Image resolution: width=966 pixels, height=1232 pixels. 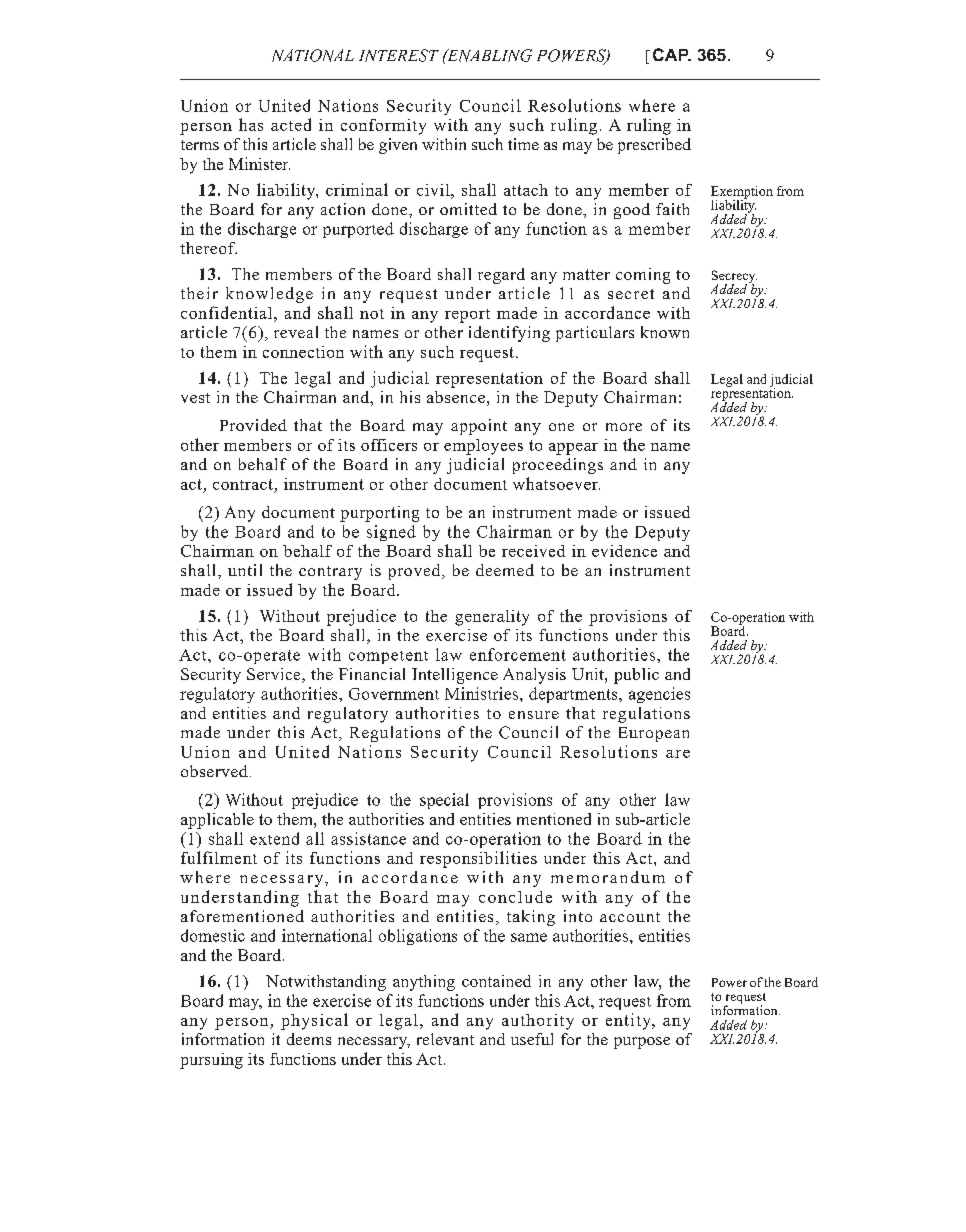 What do you see at coordinates (399, 55) in the screenshot?
I see `INTEREST` at bounding box center [399, 55].
